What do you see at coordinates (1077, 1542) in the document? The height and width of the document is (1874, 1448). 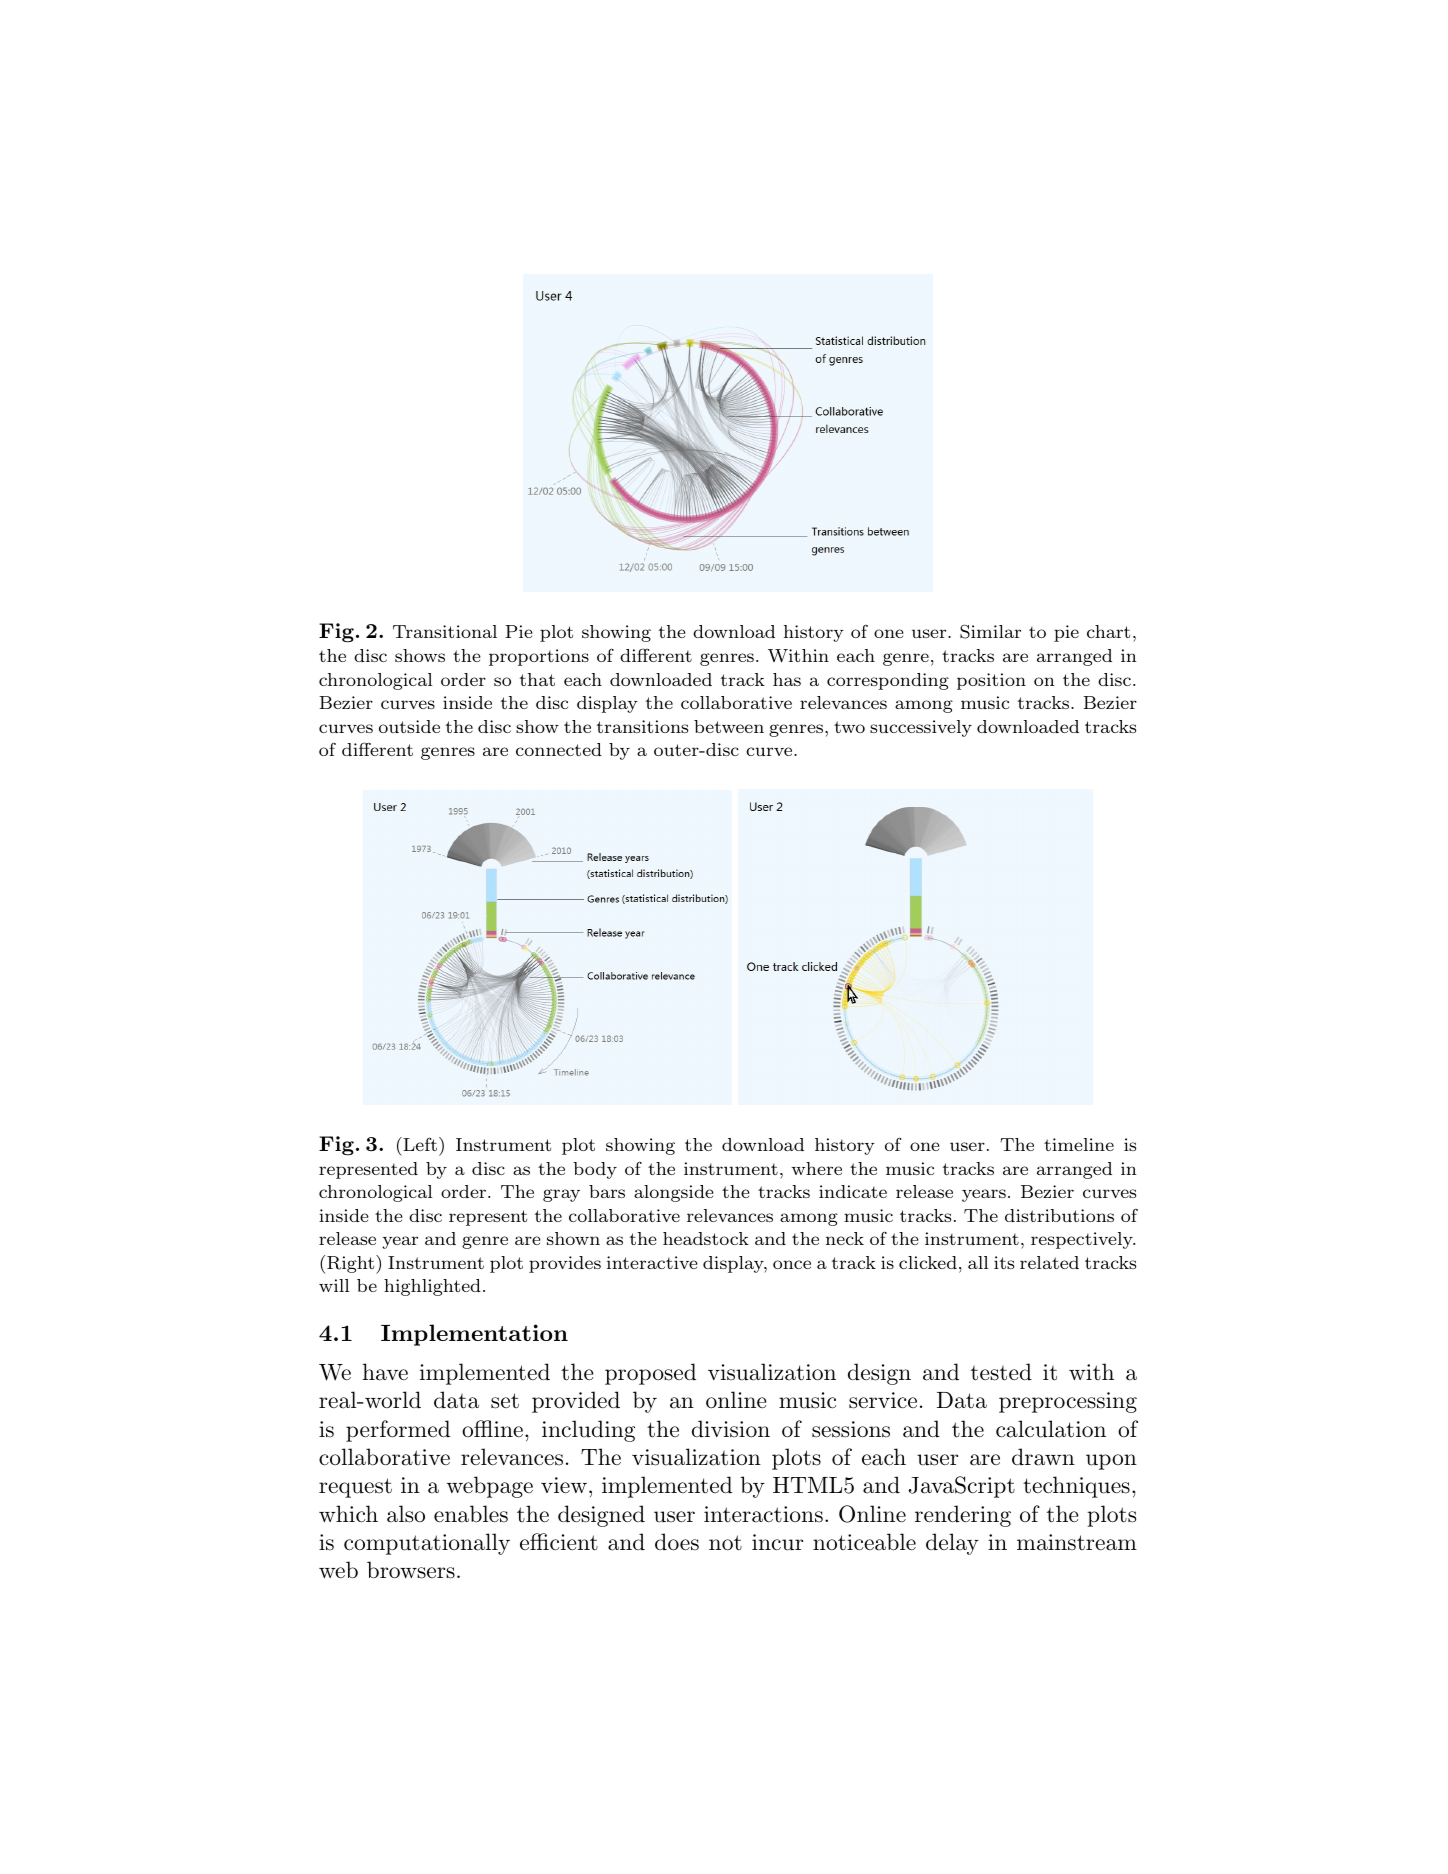 I see `mainstream` at bounding box center [1077, 1542].
